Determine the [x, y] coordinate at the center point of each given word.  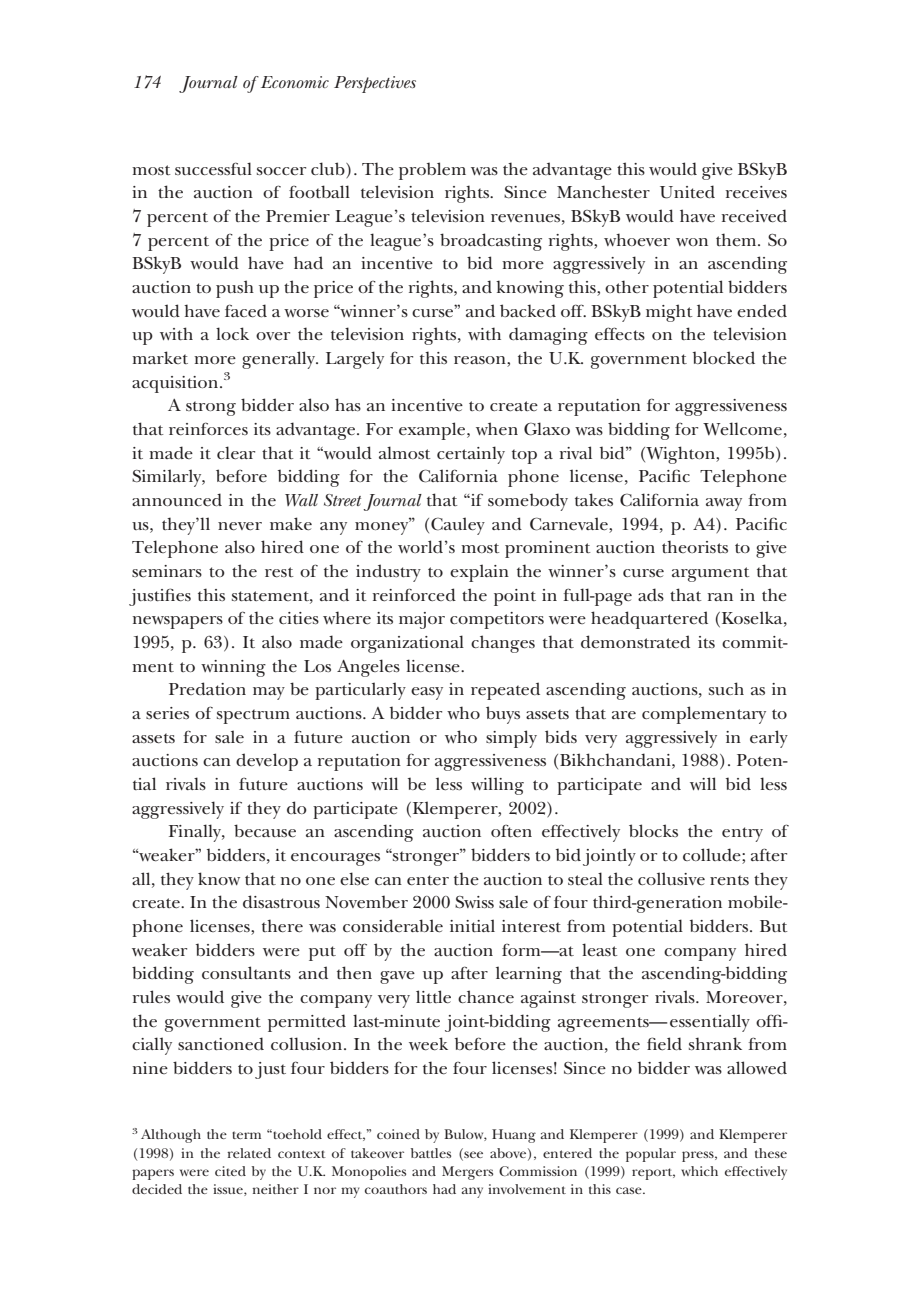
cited [230, 1171]
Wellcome [742, 429]
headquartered [649, 620]
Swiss [474, 902]
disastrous [281, 901]
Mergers [467, 1173]
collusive [671, 879]
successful [213, 169]
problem [432, 171]
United [687, 192]
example [433, 431]
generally [279, 360]
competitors [497, 620]
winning [233, 668]
